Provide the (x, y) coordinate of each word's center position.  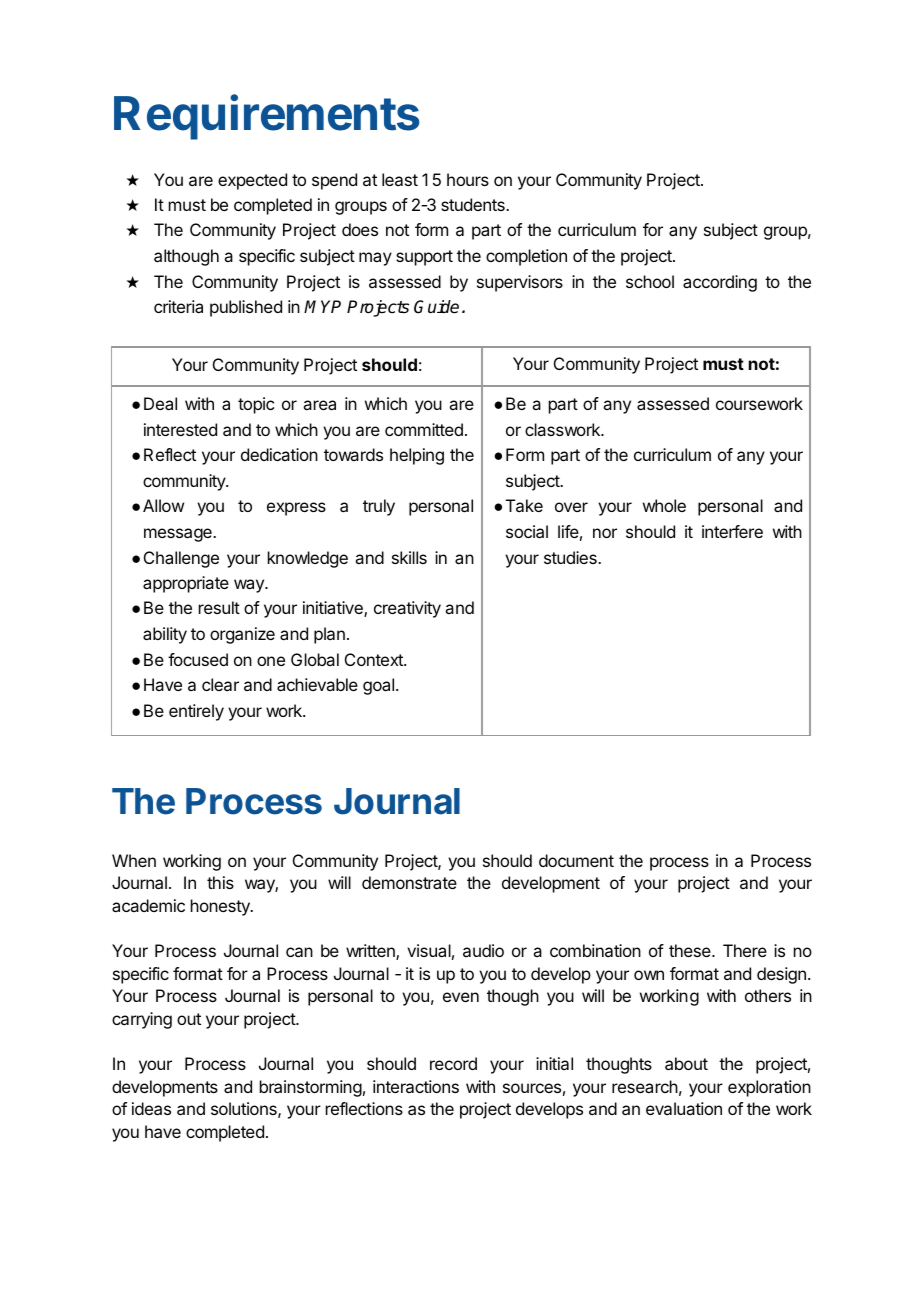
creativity (407, 609)
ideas (151, 1108)
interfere (732, 531)
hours (468, 179)
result (219, 607)
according (720, 283)
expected (252, 181)
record (453, 1063)
